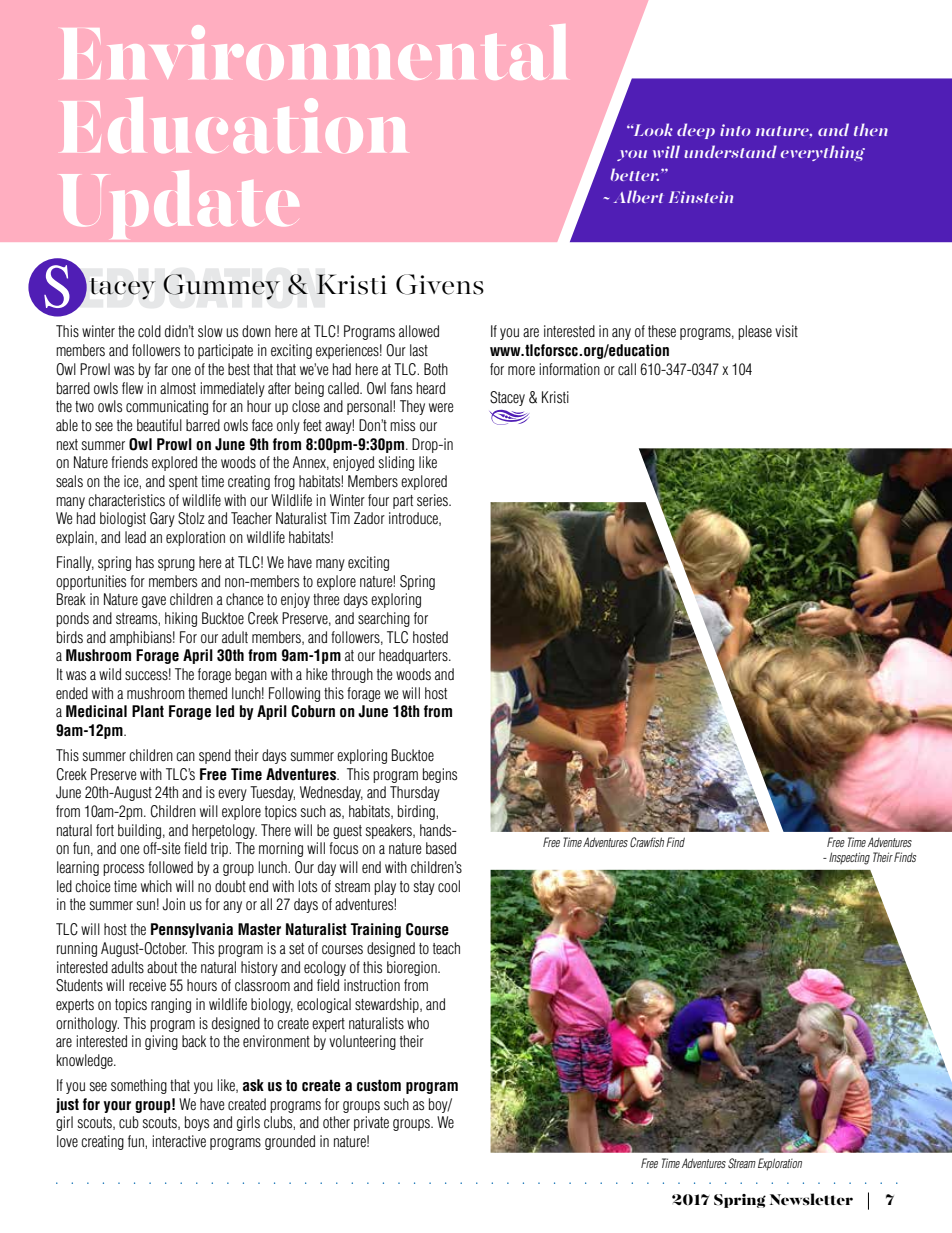 The height and width of the page is (1233, 952). Describe the element at coordinates (179, 1141) in the page. I see `interactive` at that location.
